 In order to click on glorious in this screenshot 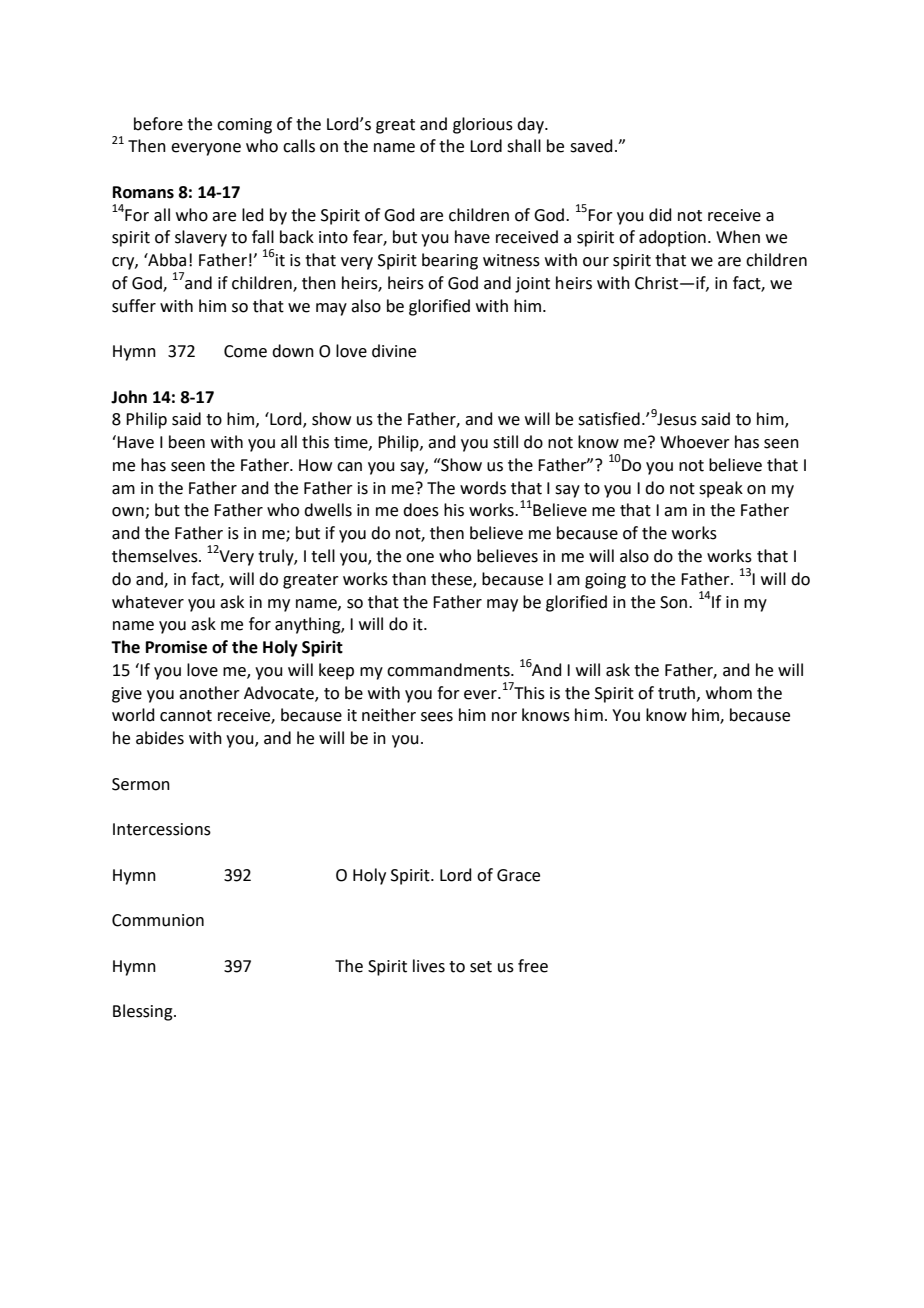, I will do `click(483, 125)`.
